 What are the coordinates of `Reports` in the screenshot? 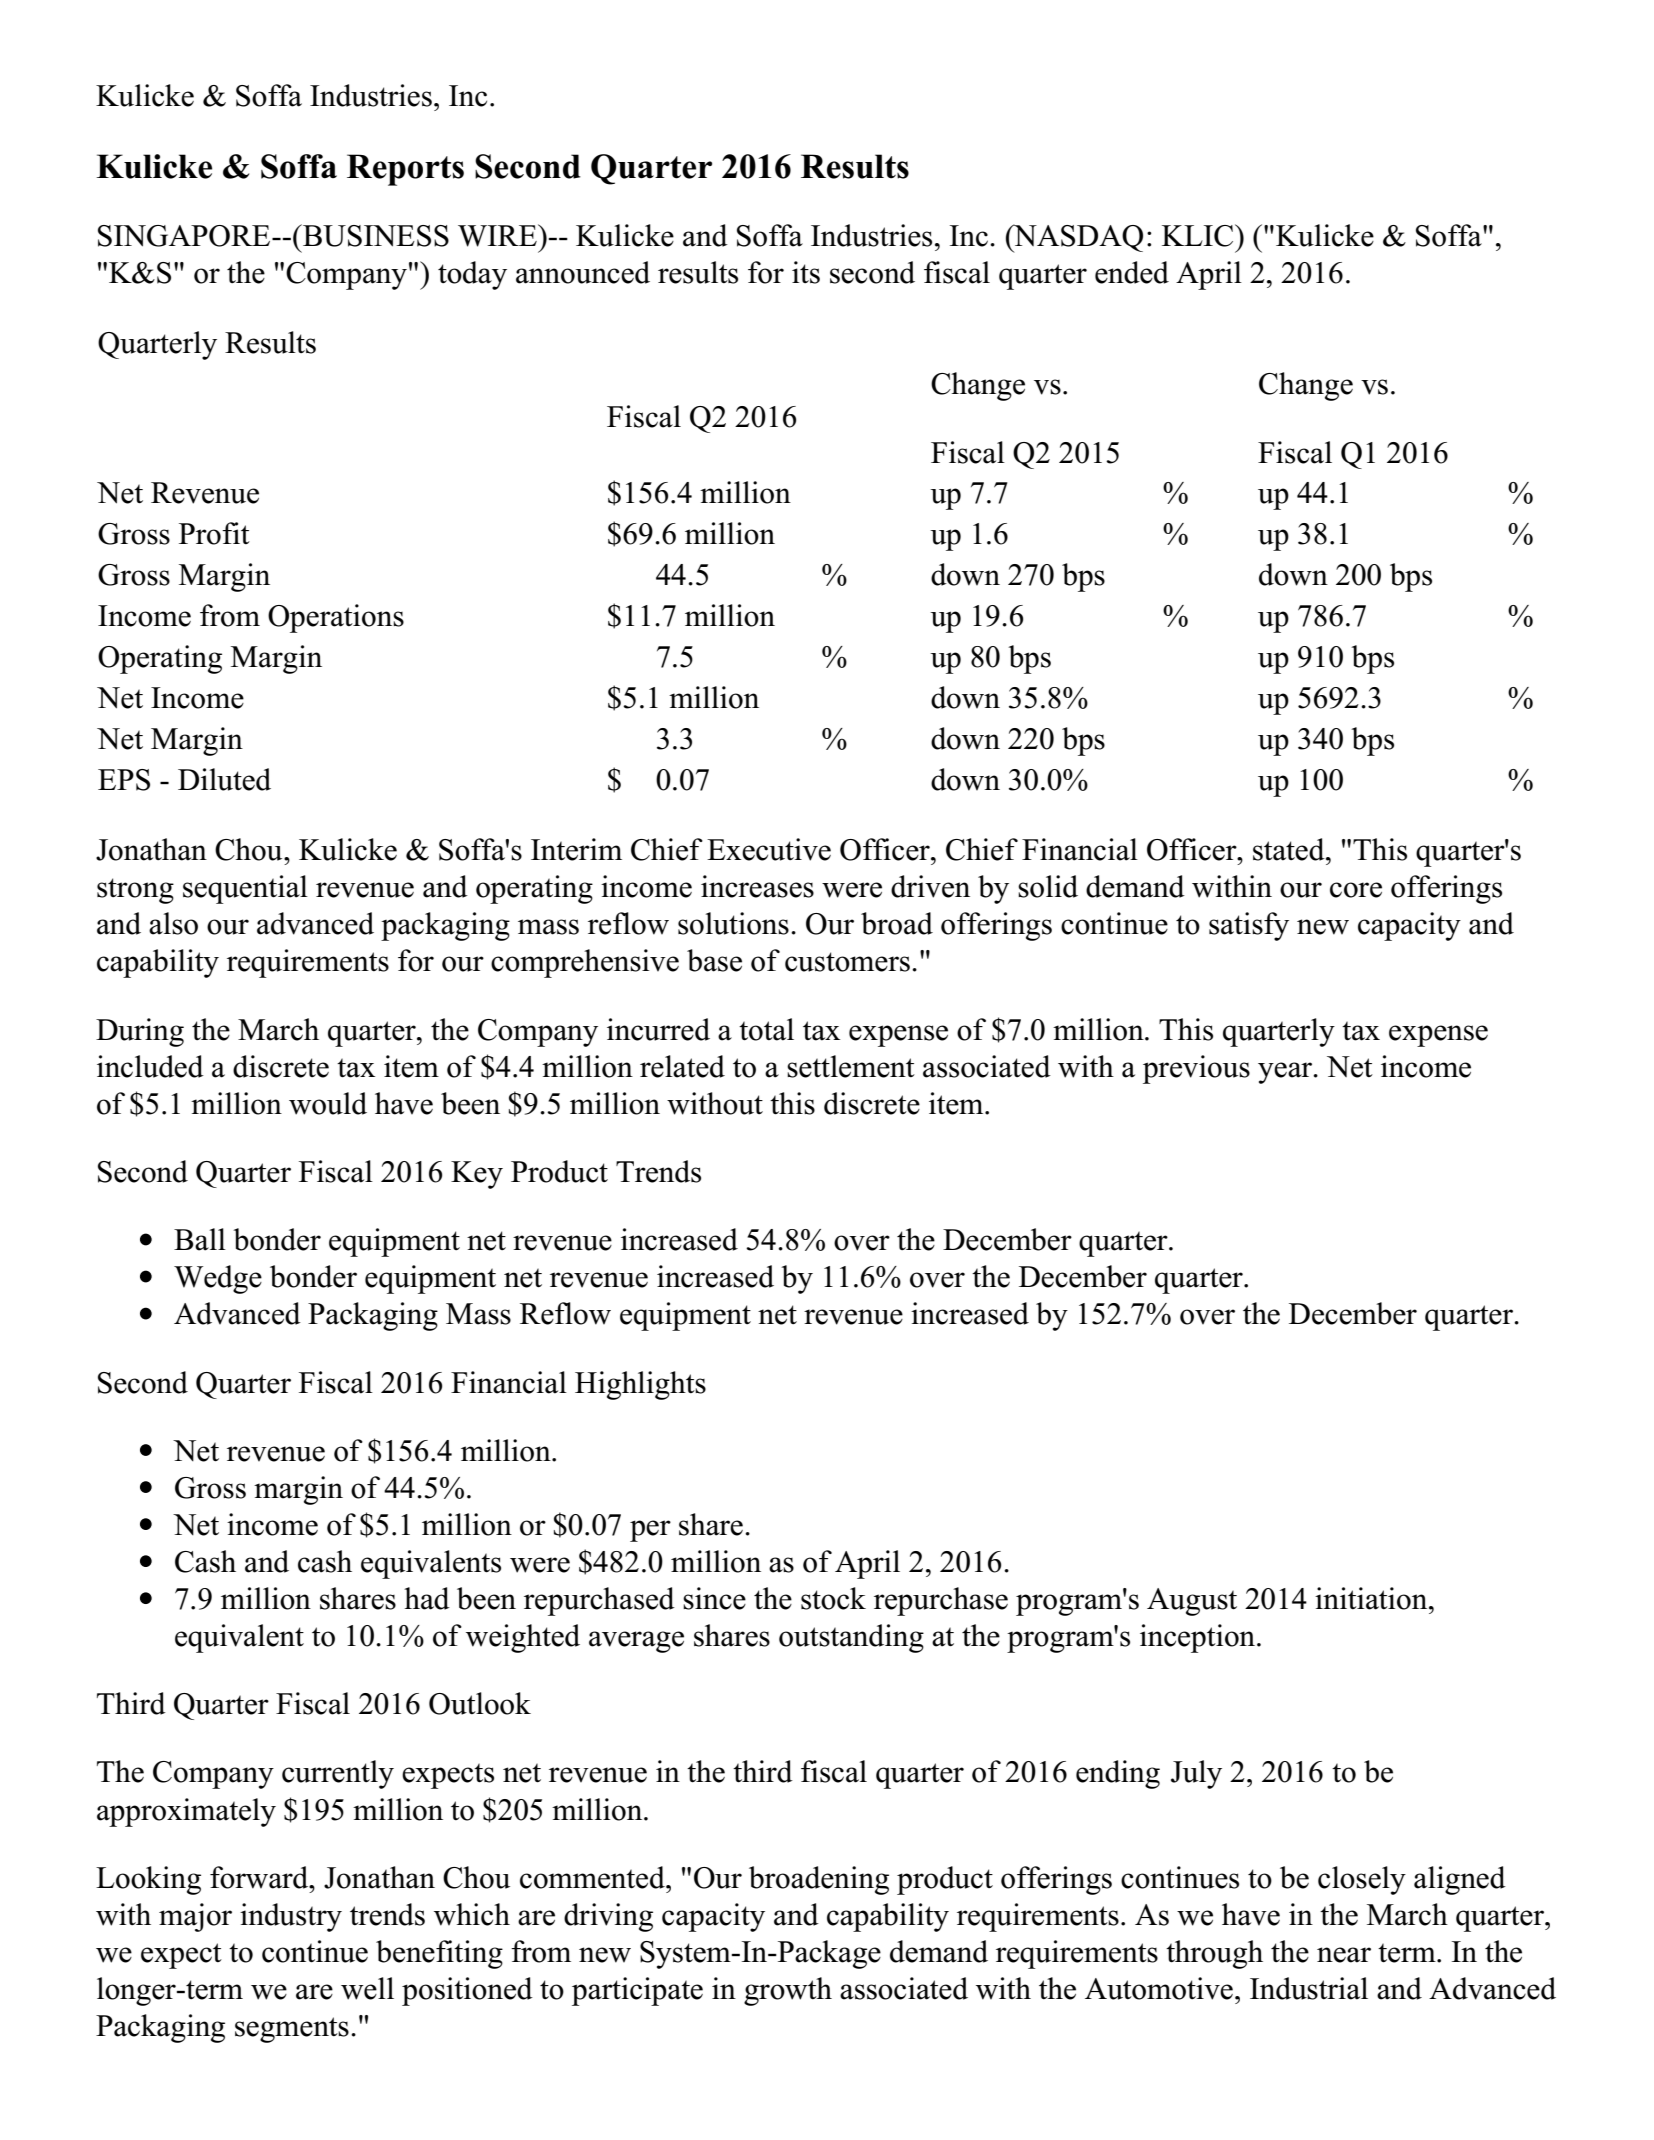 It's located at (405, 170).
